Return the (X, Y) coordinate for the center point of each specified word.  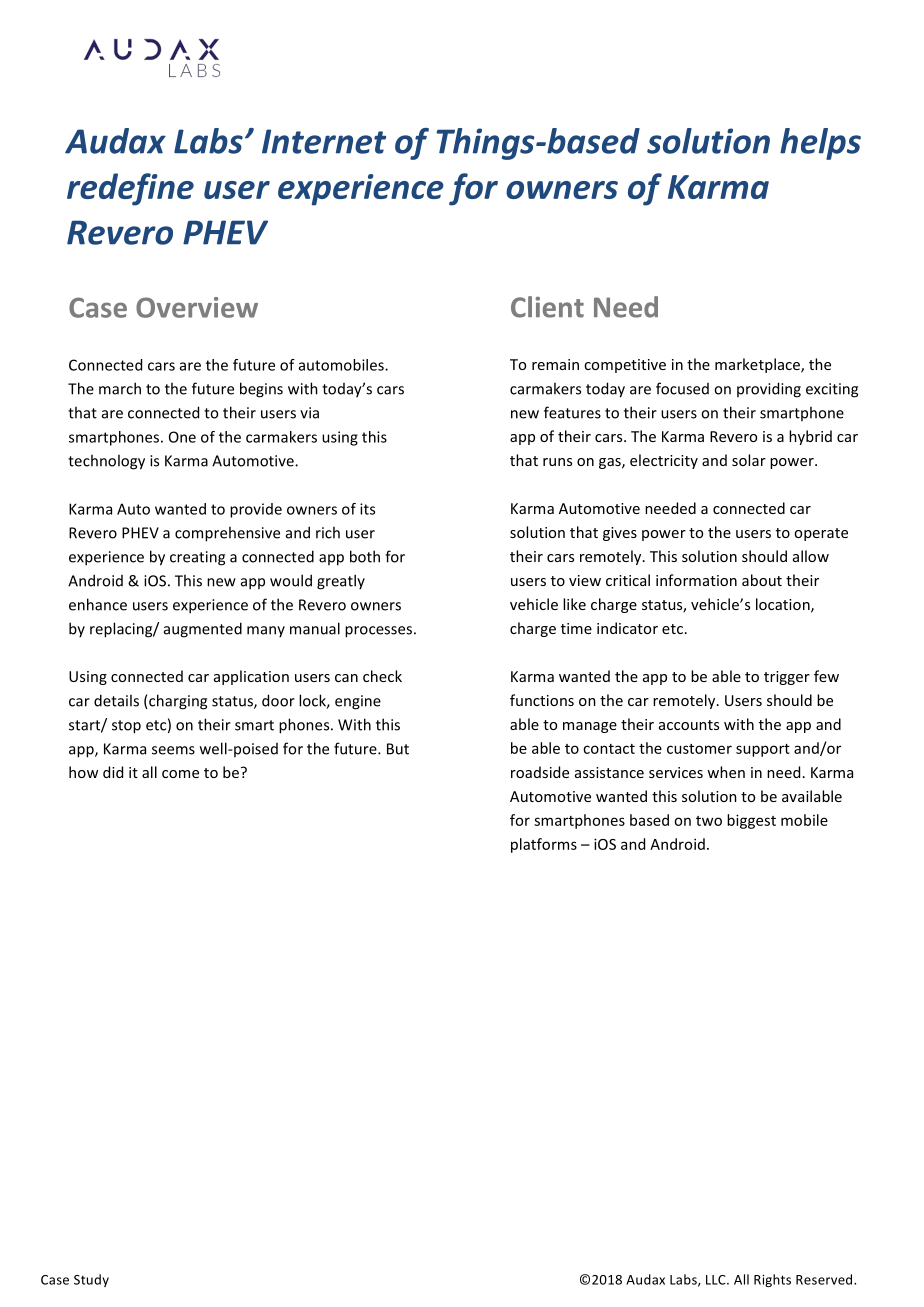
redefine (130, 189)
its (367, 509)
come (180, 774)
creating (197, 558)
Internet (324, 141)
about (762, 580)
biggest (751, 821)
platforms (544, 845)
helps (820, 144)
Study (91, 1280)
